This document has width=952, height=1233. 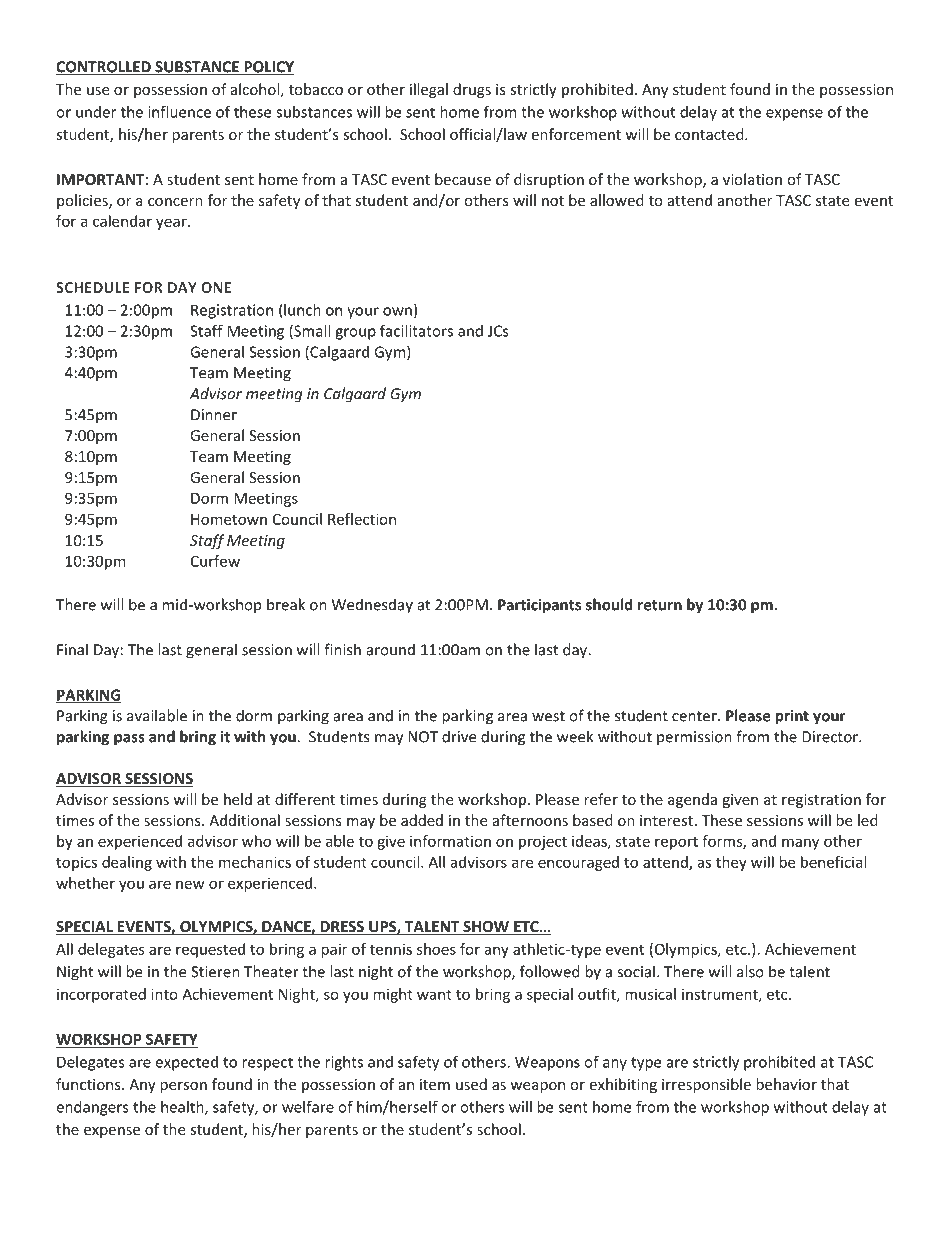 I want to click on information, so click(x=450, y=841).
